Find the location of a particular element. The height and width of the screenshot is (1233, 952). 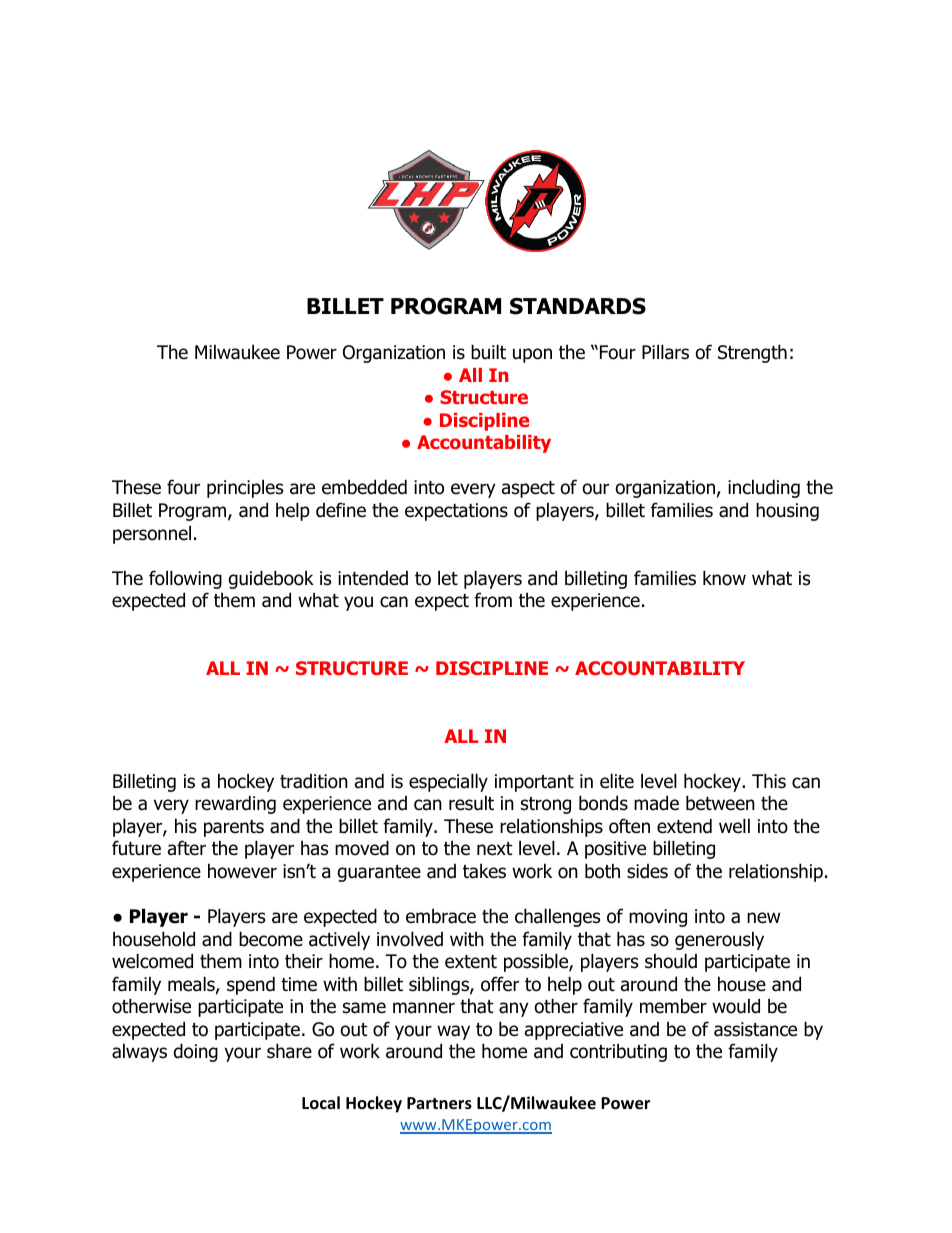

Partners is located at coordinates (439, 1103).
